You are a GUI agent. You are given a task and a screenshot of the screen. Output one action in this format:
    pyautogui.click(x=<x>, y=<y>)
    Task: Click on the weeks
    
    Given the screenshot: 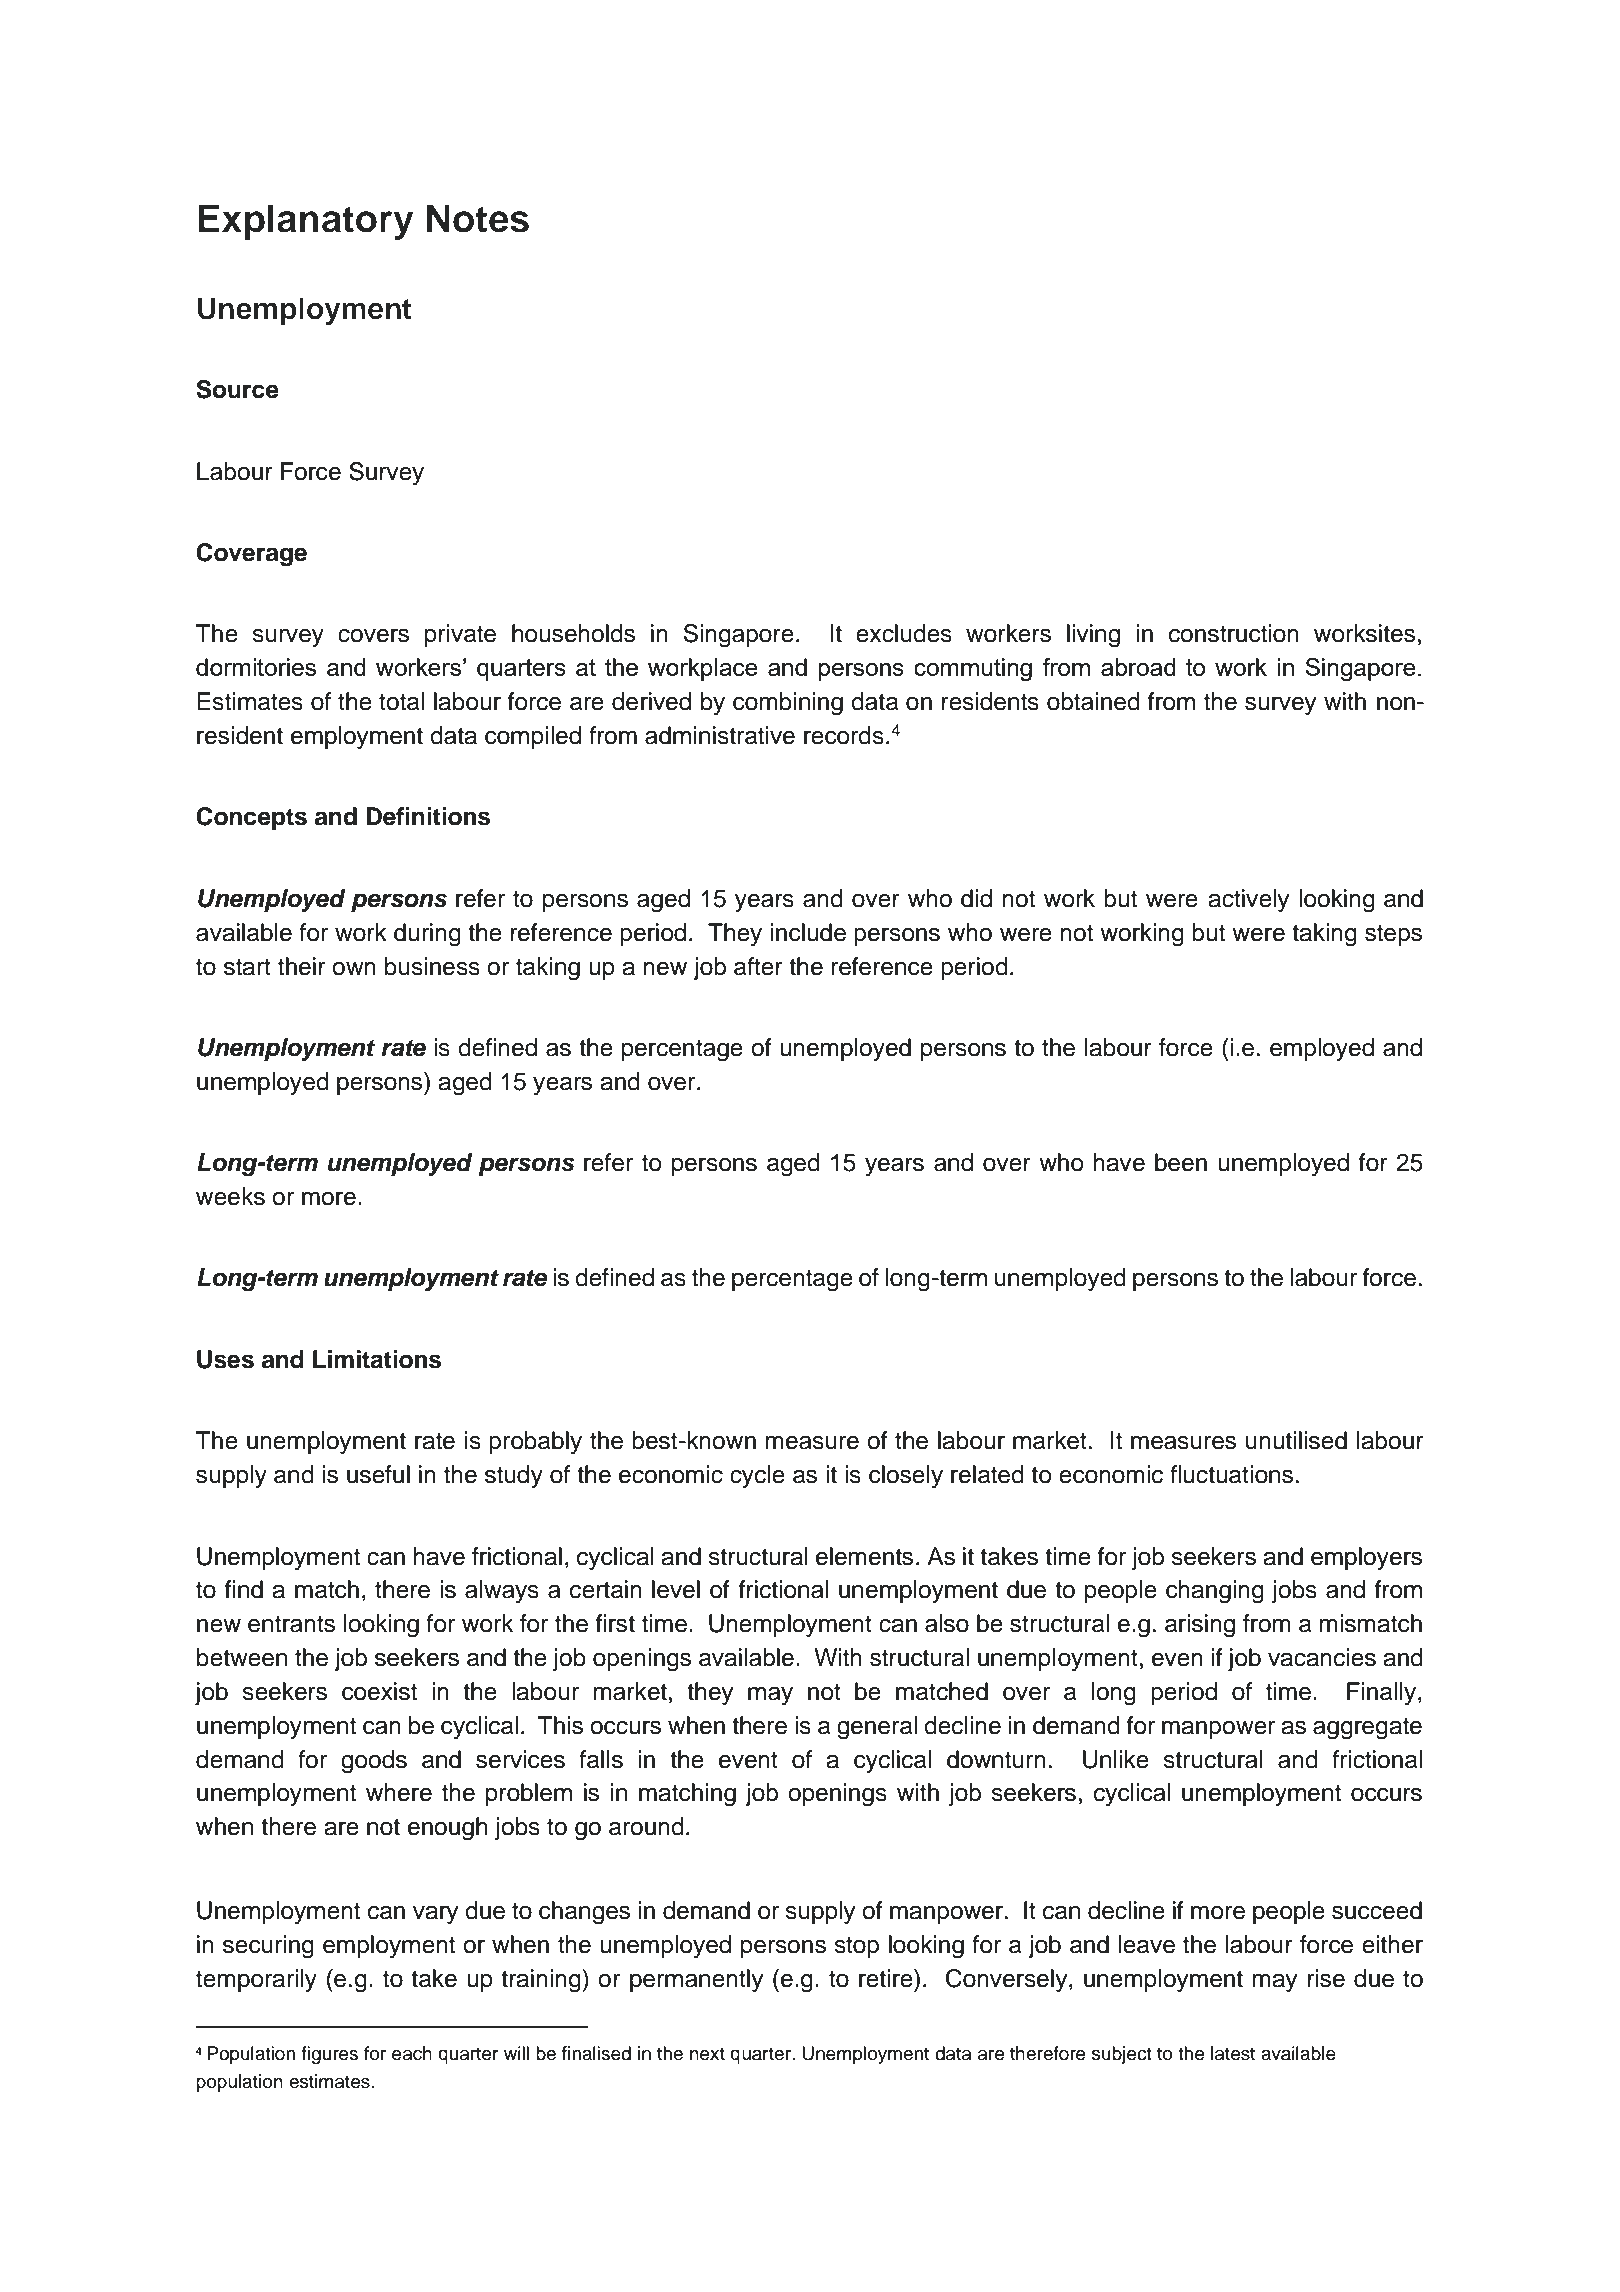 What is the action you would take?
    pyautogui.click(x=230, y=1196)
